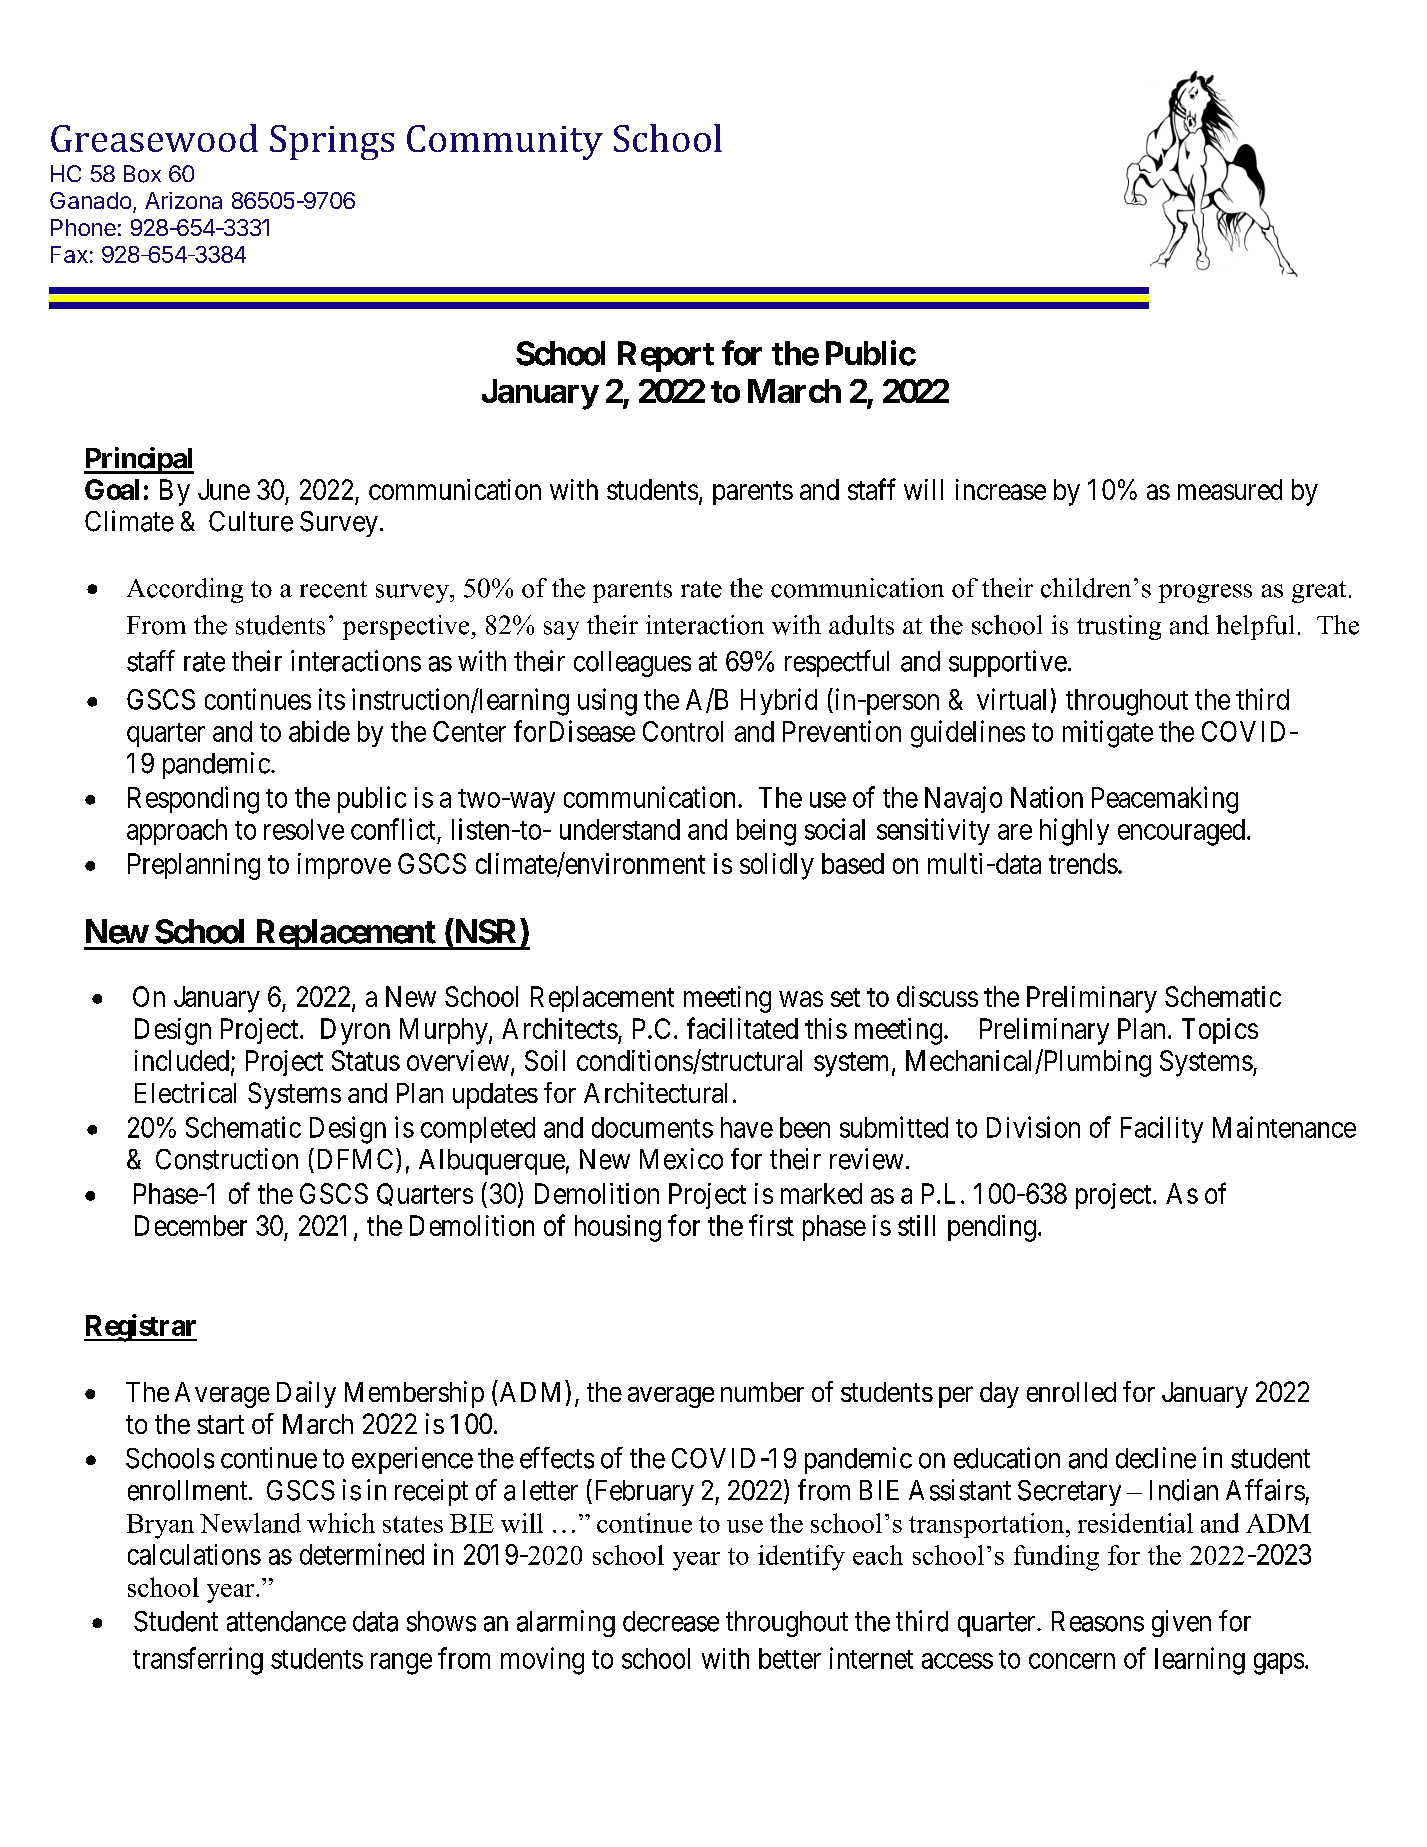  I want to click on solidly, so click(777, 866).
